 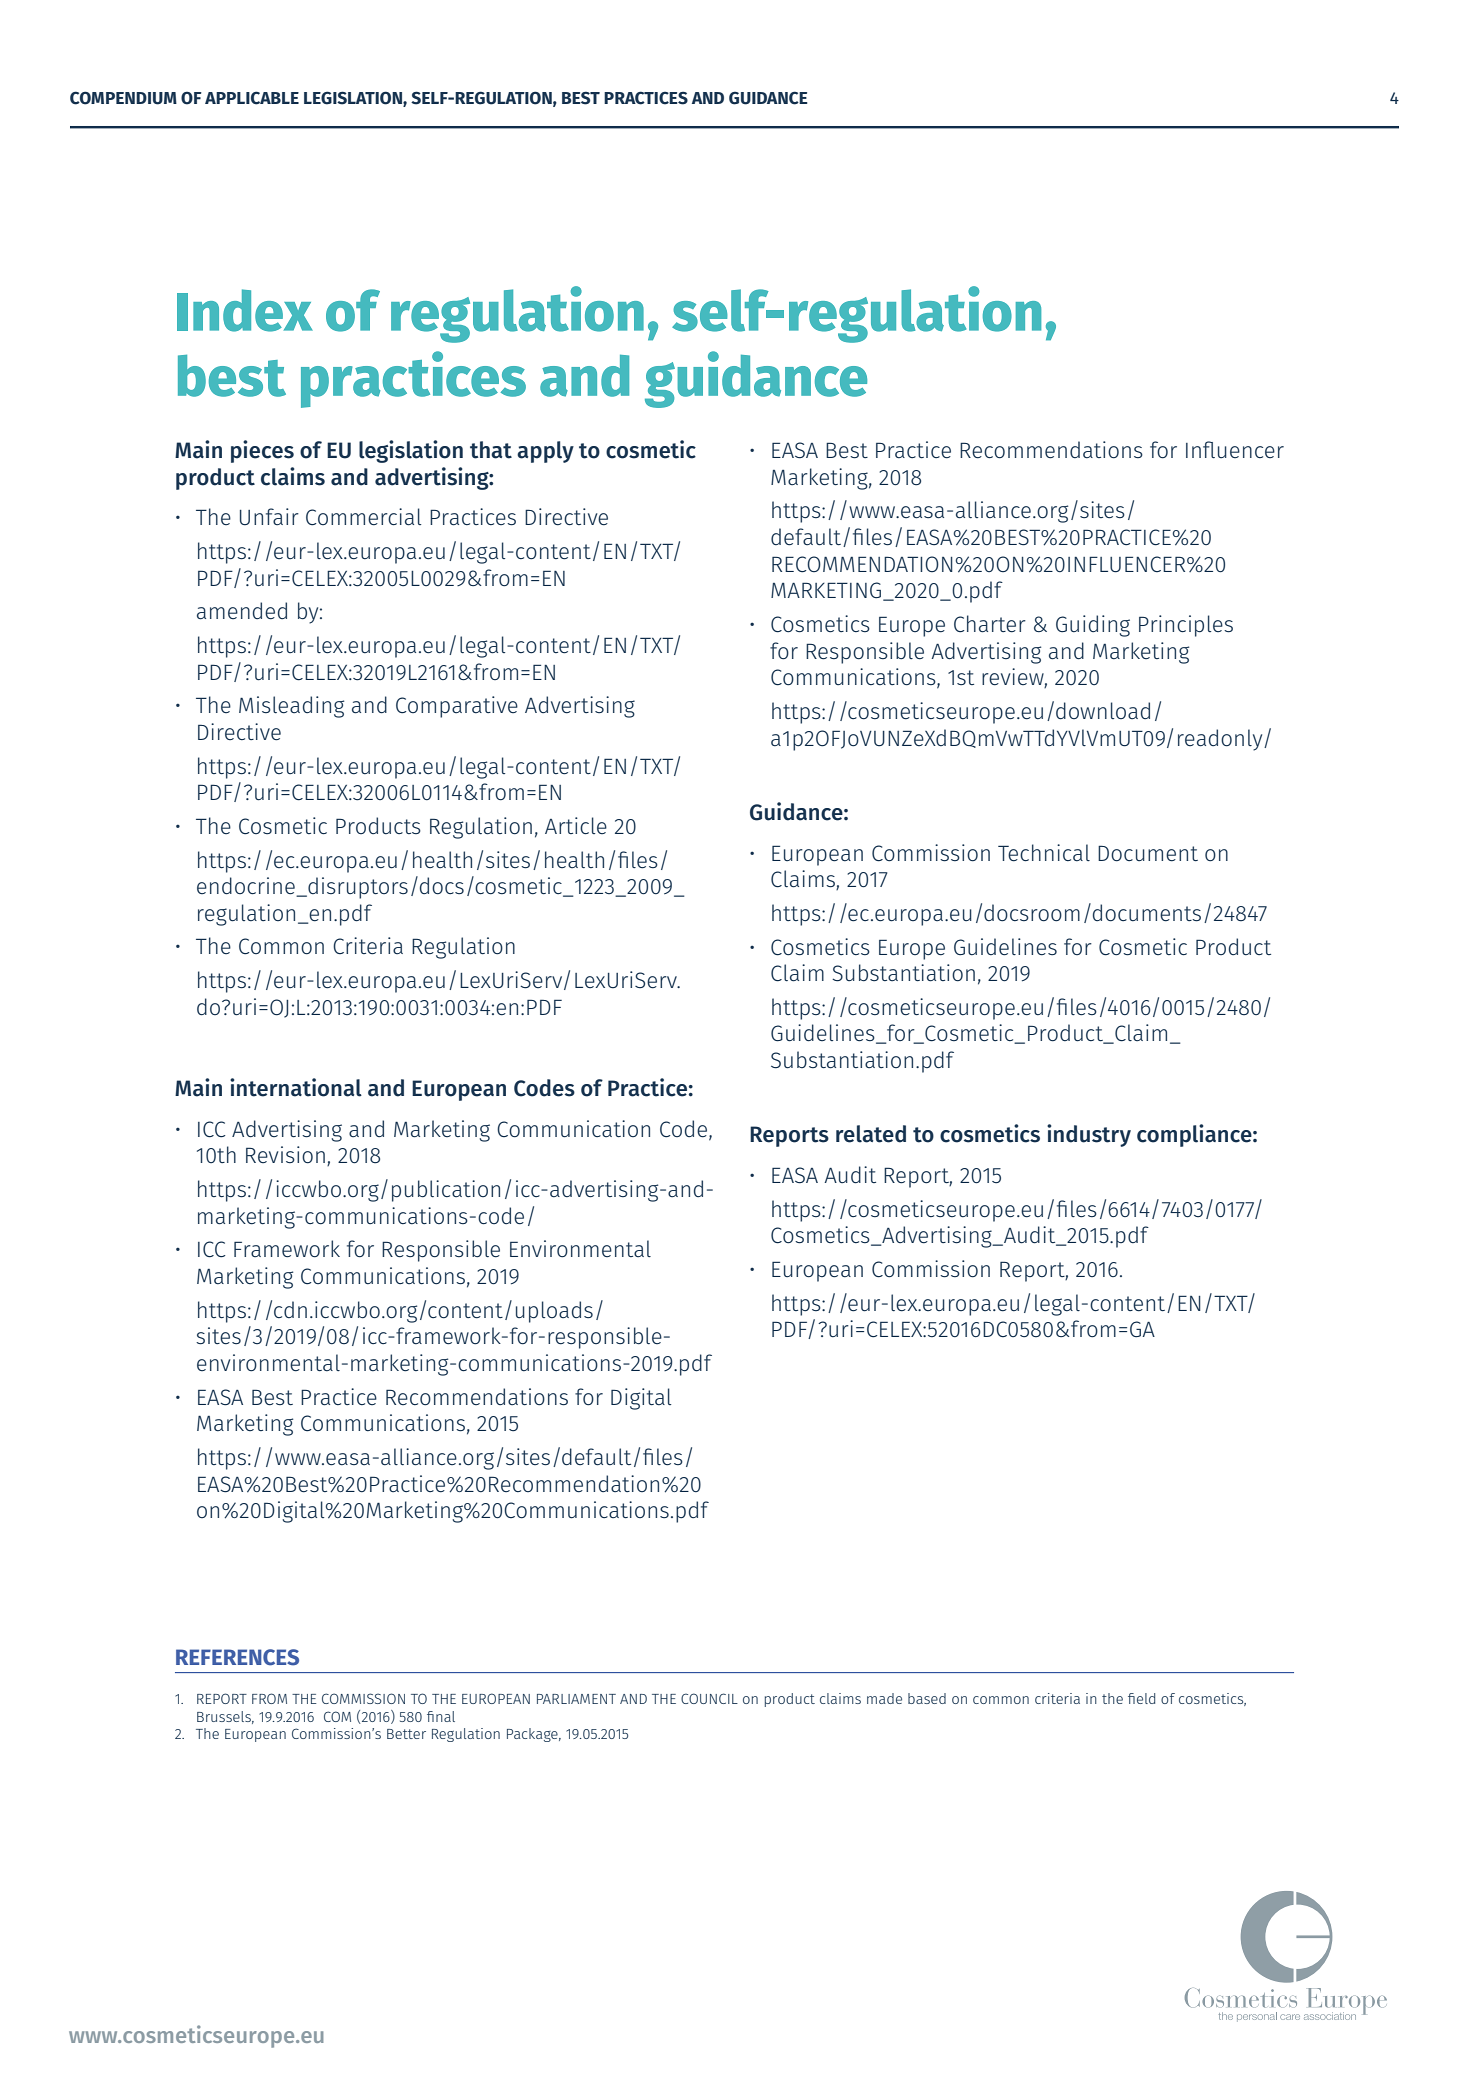 I want to click on REFERENCES, so click(x=237, y=1657).
